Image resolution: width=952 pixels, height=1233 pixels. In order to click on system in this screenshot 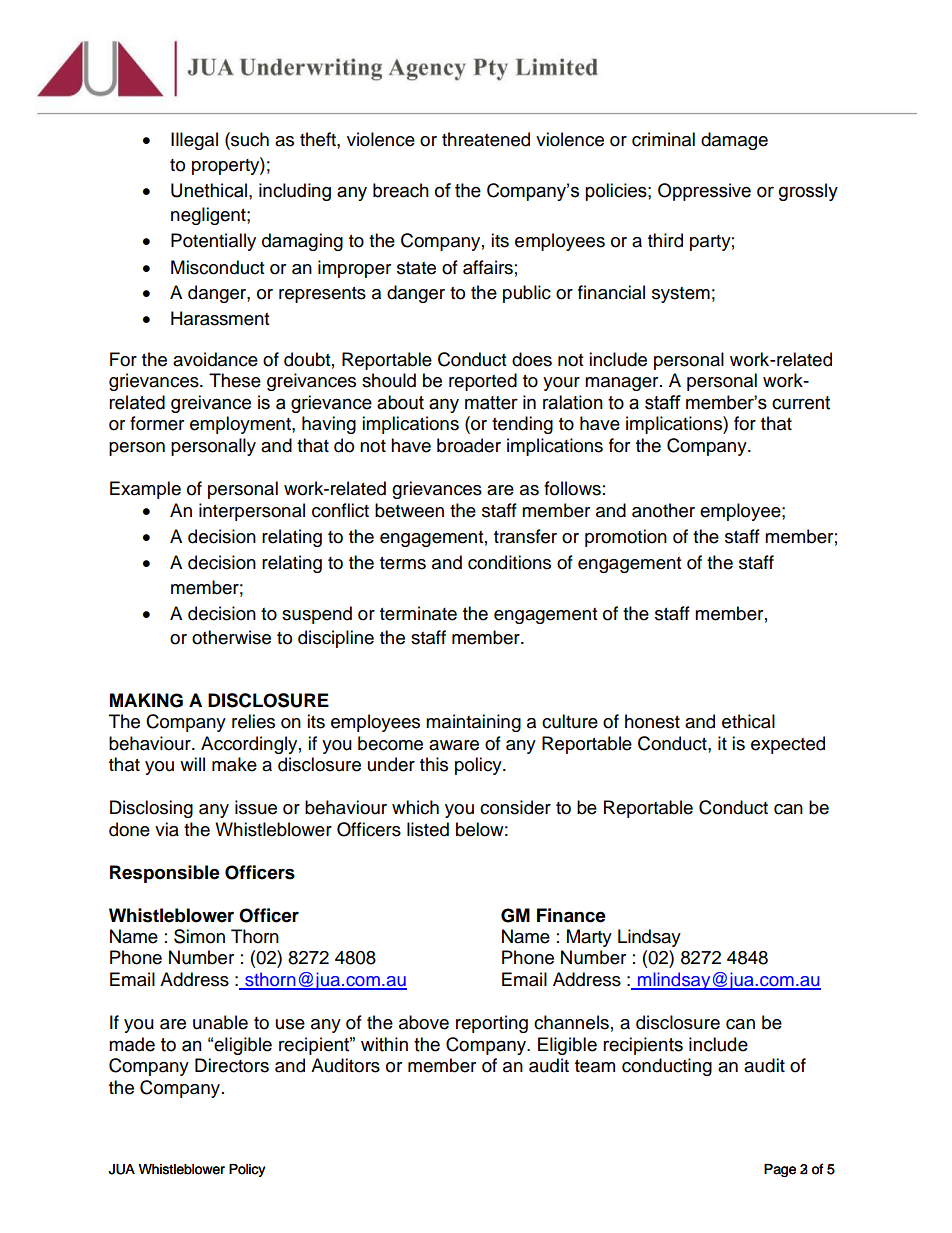, I will do `click(681, 295)`.
